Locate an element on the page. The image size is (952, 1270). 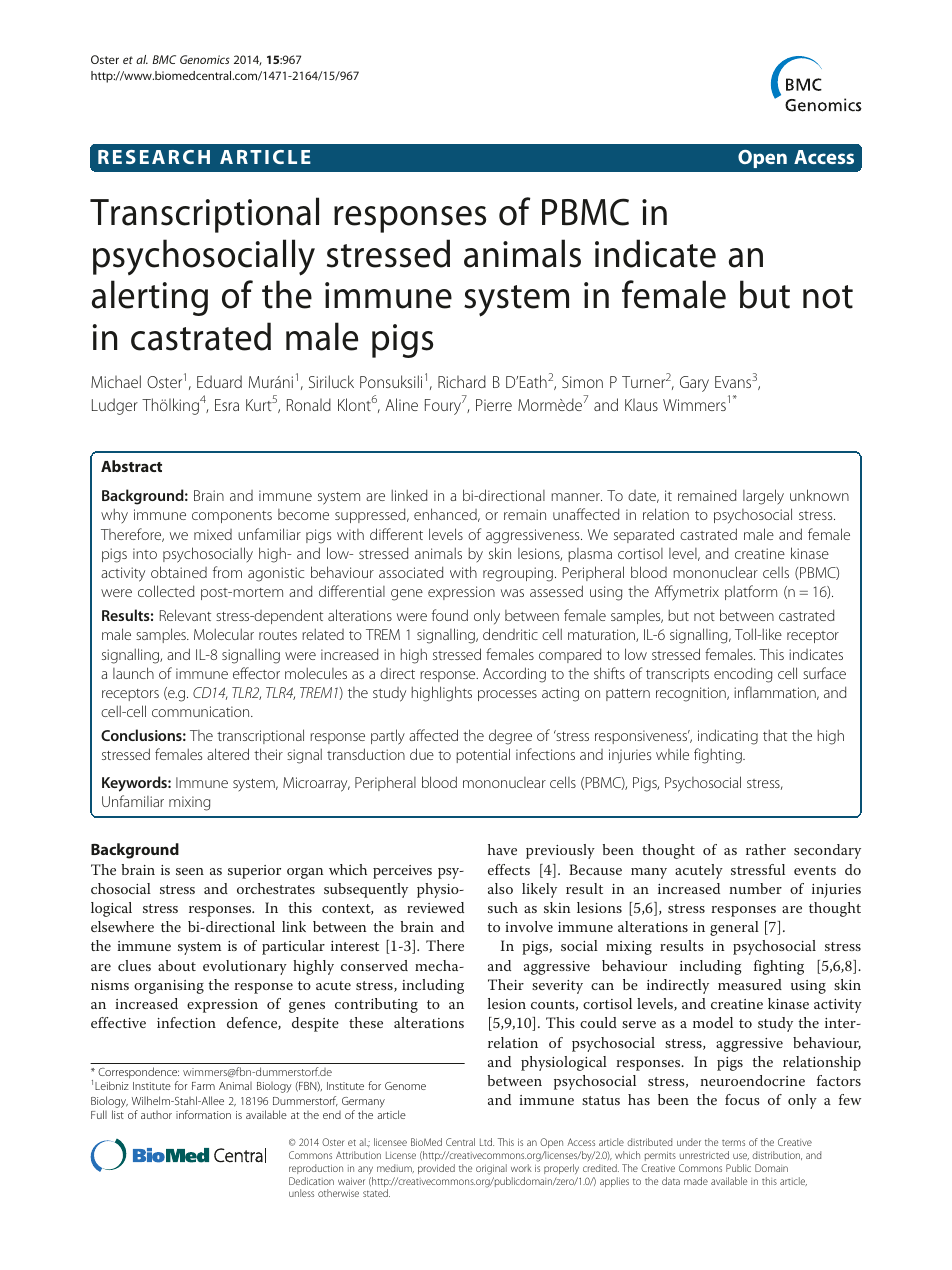
communication is located at coordinates (202, 711).
